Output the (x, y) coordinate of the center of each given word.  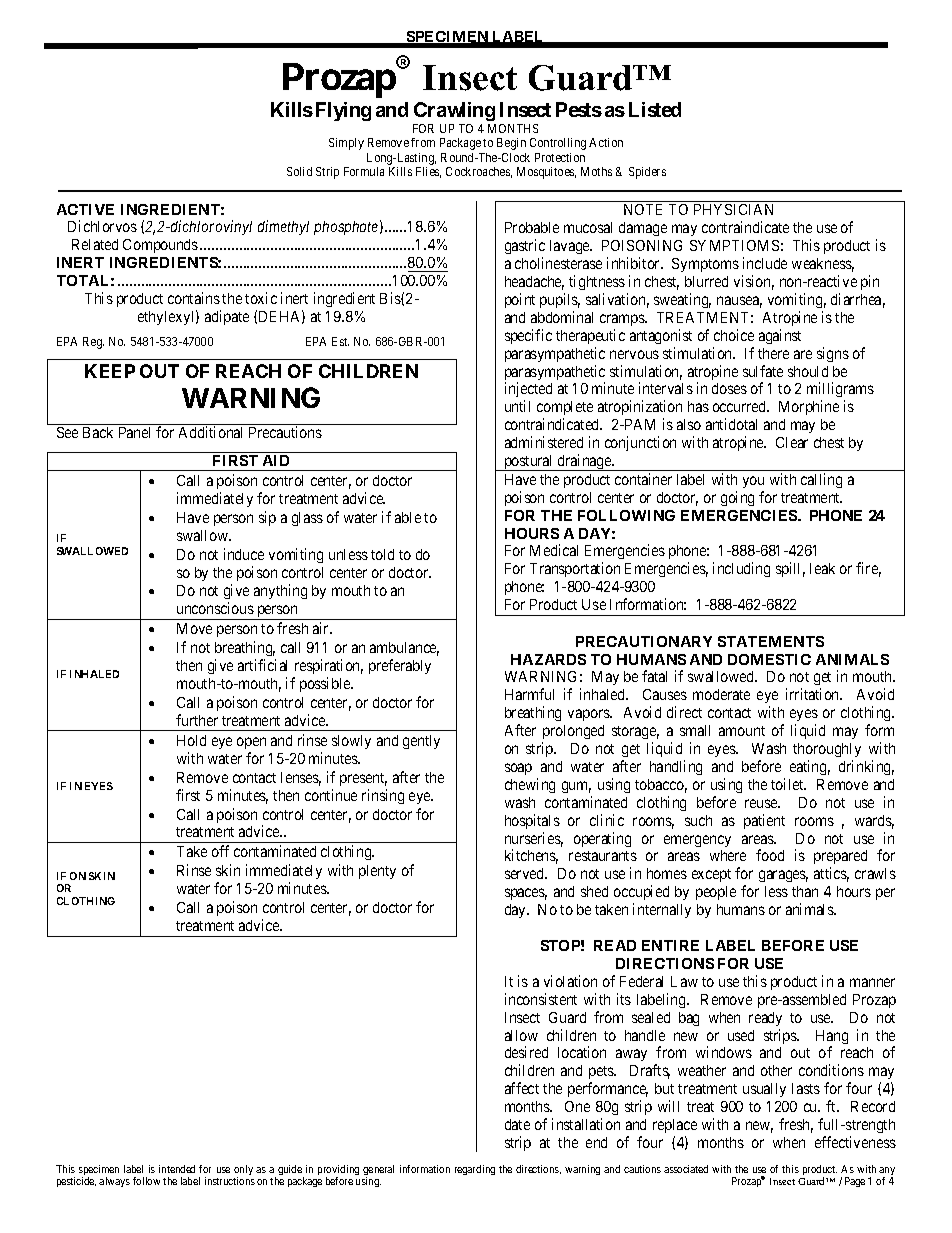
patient (764, 821)
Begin (511, 144)
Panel (134, 432)
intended (177, 1169)
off (220, 851)
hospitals (532, 821)
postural (529, 463)
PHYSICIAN (733, 209)
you (753, 482)
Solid (299, 171)
